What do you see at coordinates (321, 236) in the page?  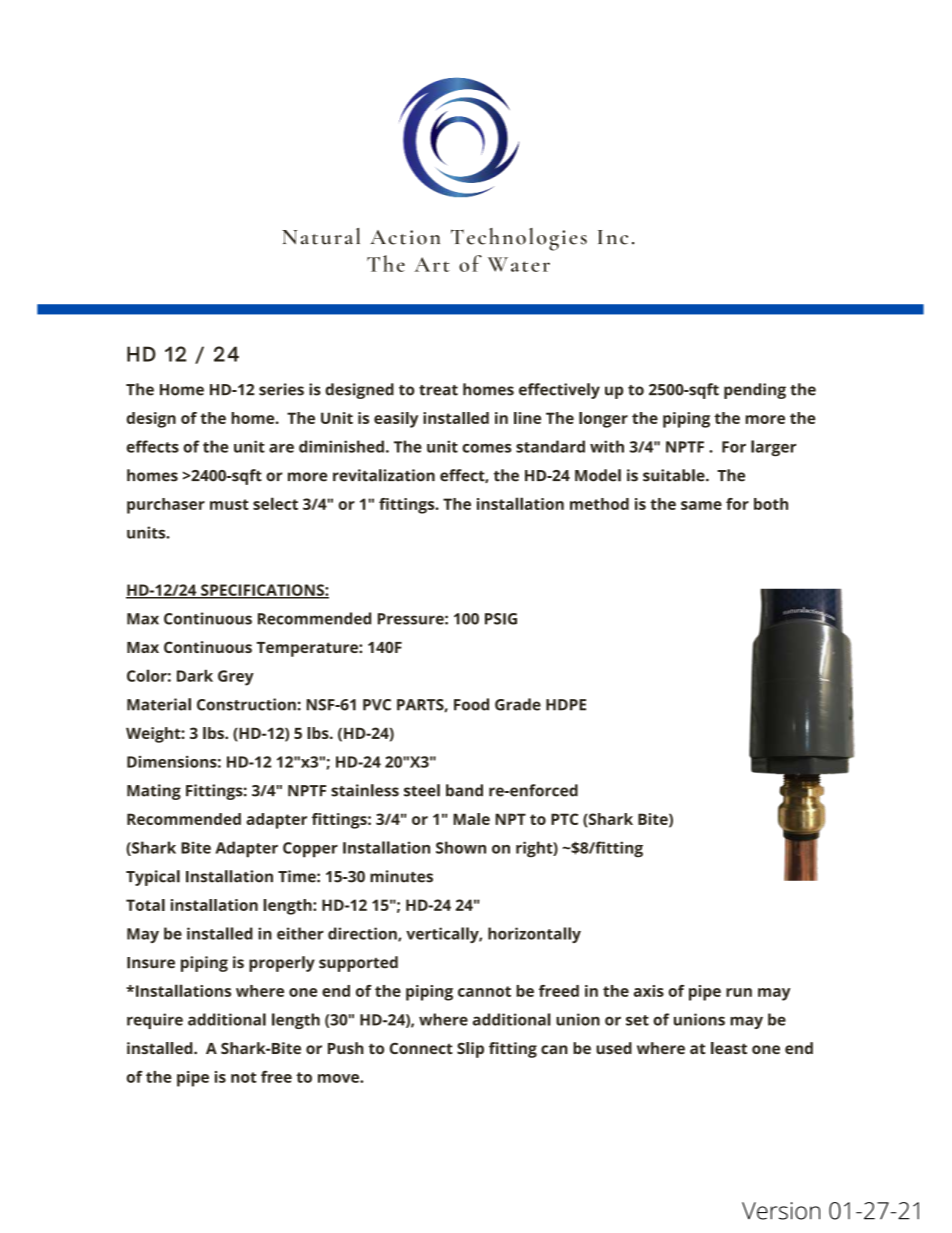 I see `Natural` at bounding box center [321, 236].
